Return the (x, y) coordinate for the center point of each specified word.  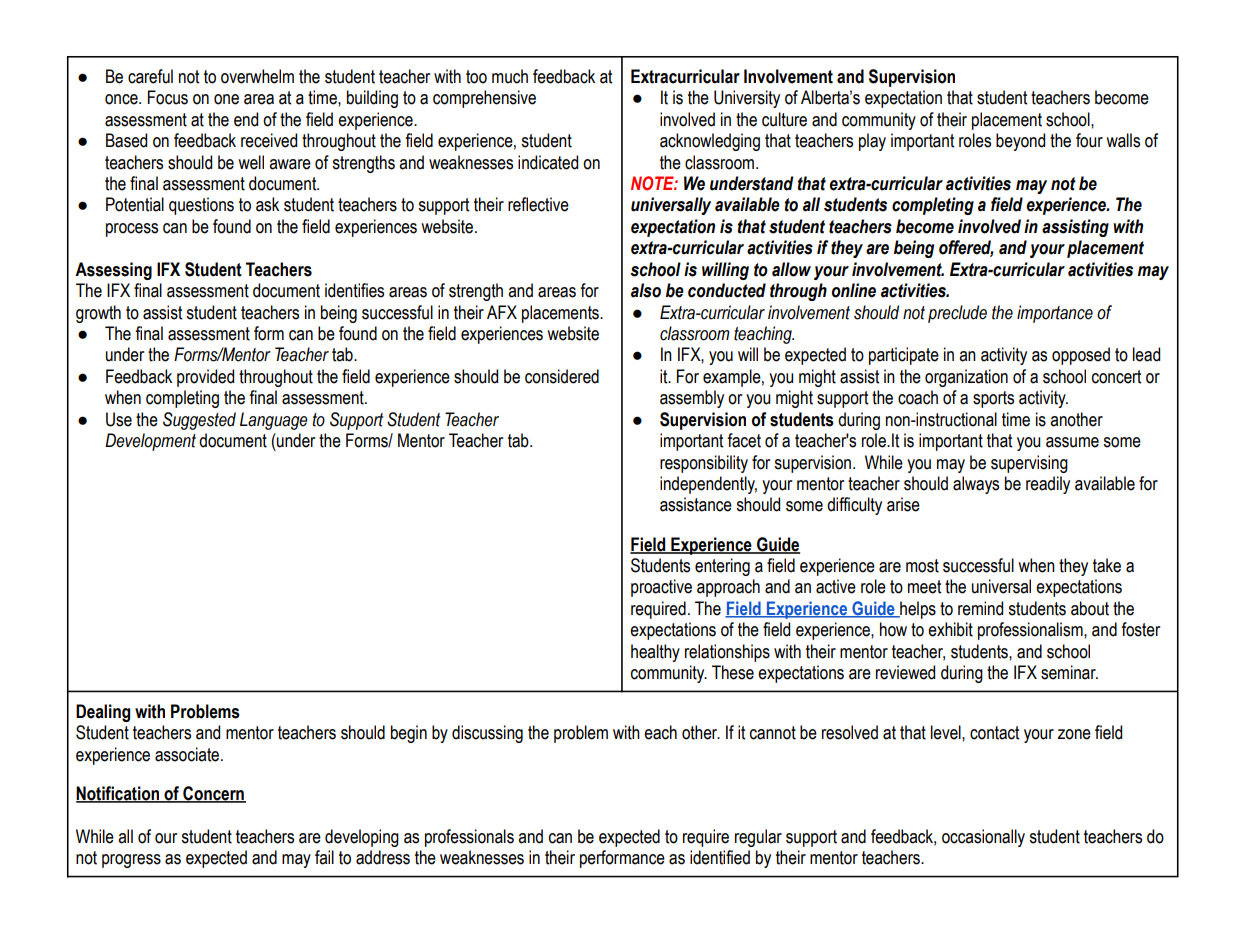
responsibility (704, 464)
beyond (1020, 142)
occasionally (983, 838)
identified (720, 857)
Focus (168, 97)
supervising (1029, 464)
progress (131, 861)
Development (150, 442)
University (747, 99)
